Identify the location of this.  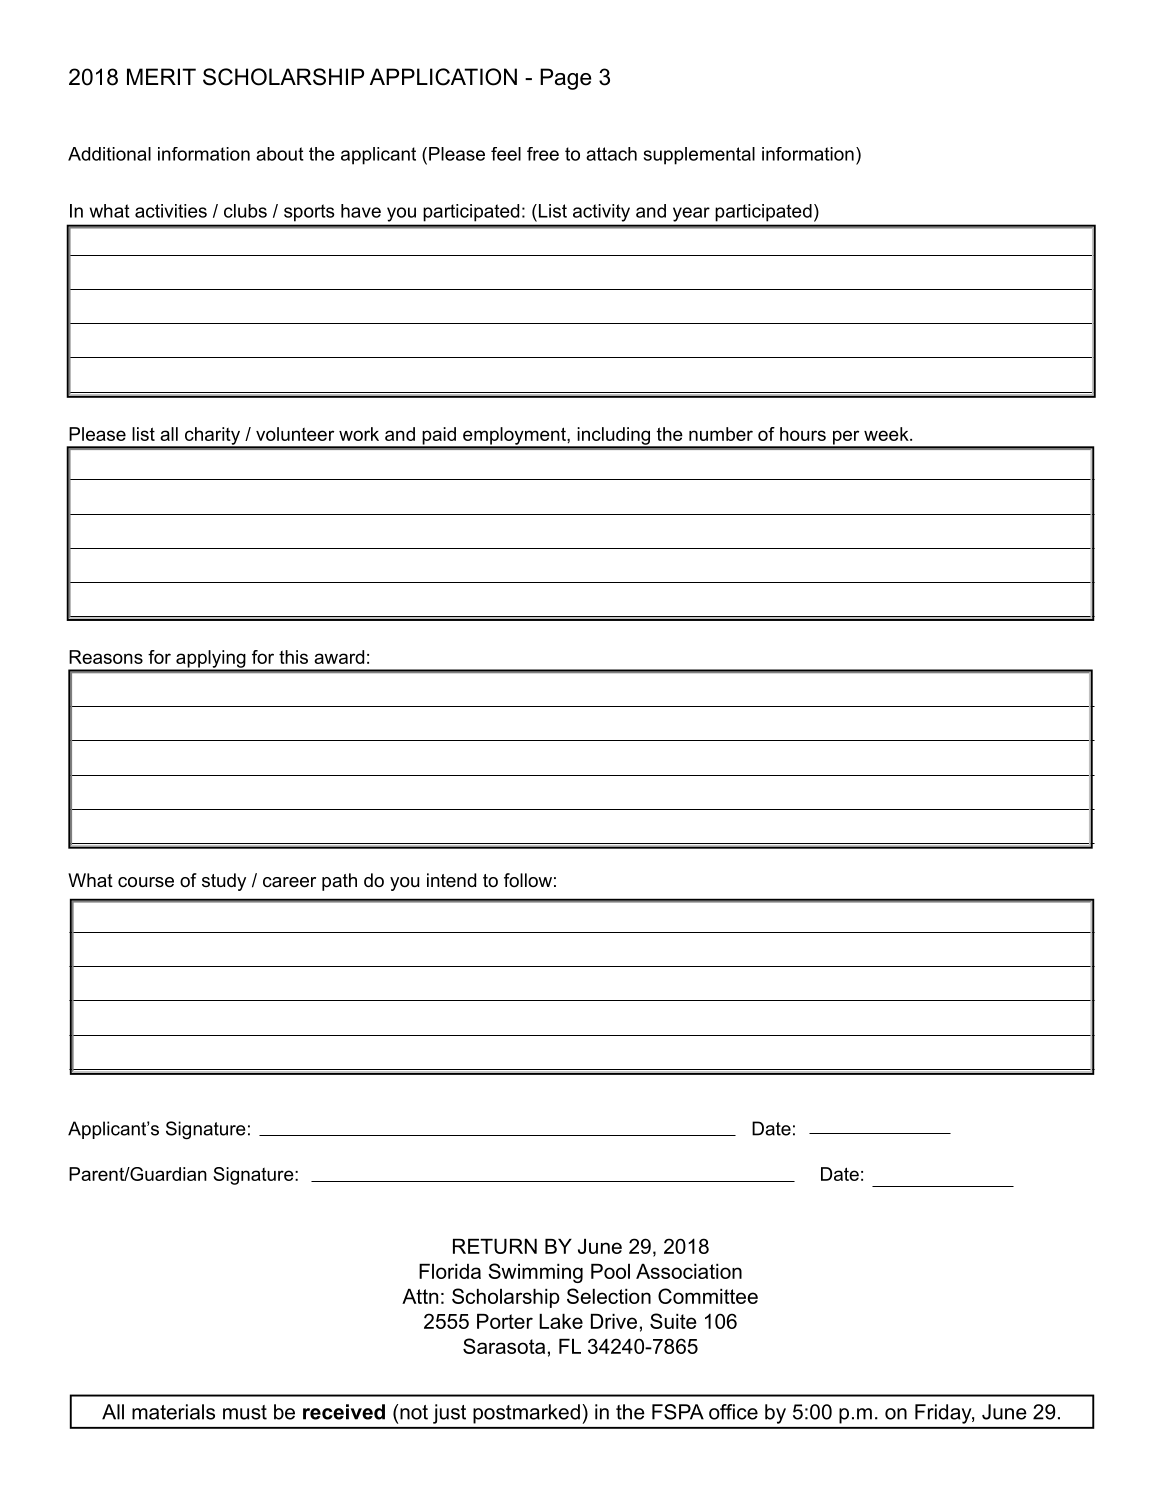
(293, 657).
